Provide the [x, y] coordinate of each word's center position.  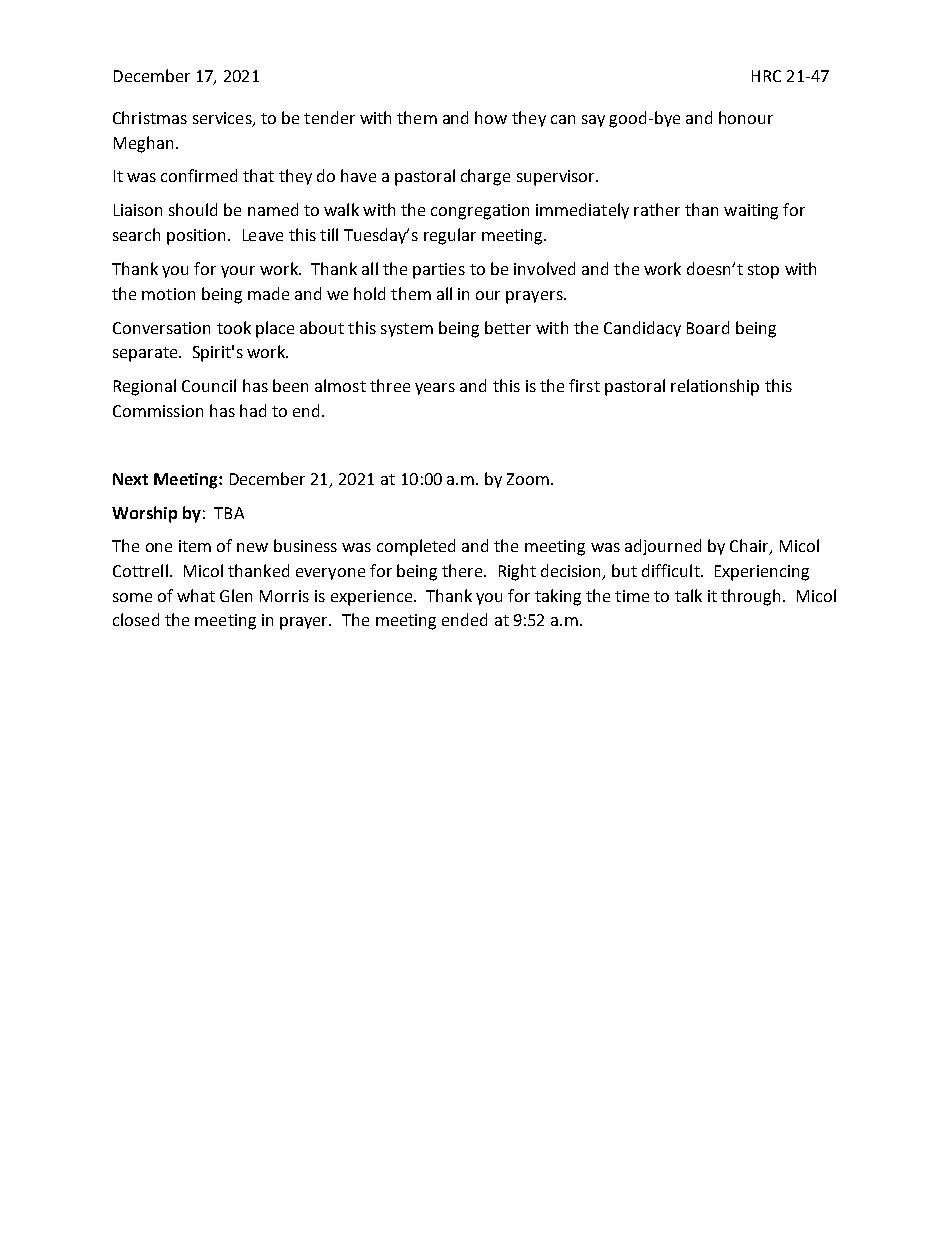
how [491, 117]
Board [708, 327]
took [234, 327]
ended [464, 619]
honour [746, 117]
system [407, 330]
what [196, 595]
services [223, 119]
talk [688, 595]
